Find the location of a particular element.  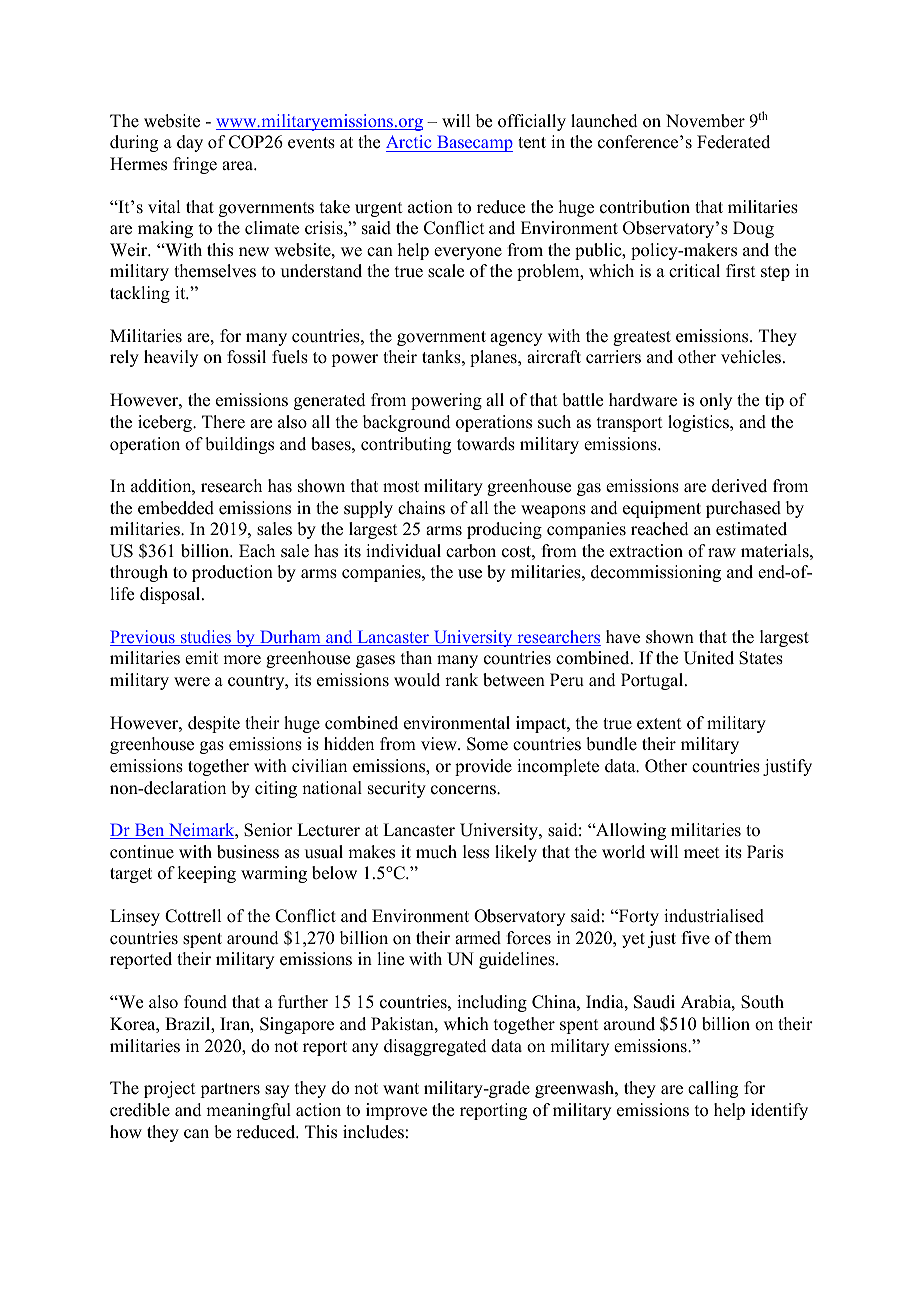

partners is located at coordinates (230, 1090).
